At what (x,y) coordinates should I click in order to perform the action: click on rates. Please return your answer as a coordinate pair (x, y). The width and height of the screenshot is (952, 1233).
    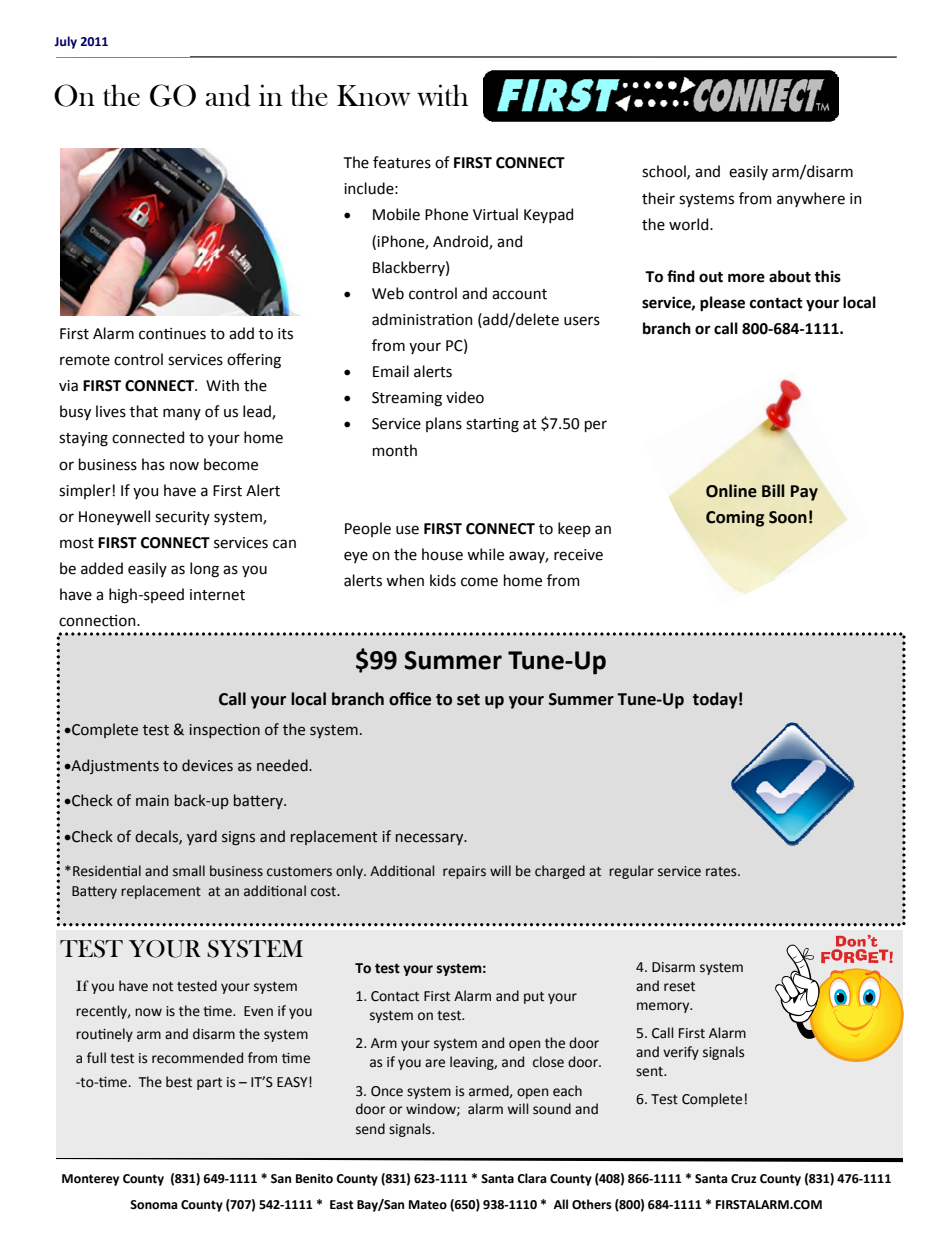
    Looking at the image, I should click on (722, 872).
